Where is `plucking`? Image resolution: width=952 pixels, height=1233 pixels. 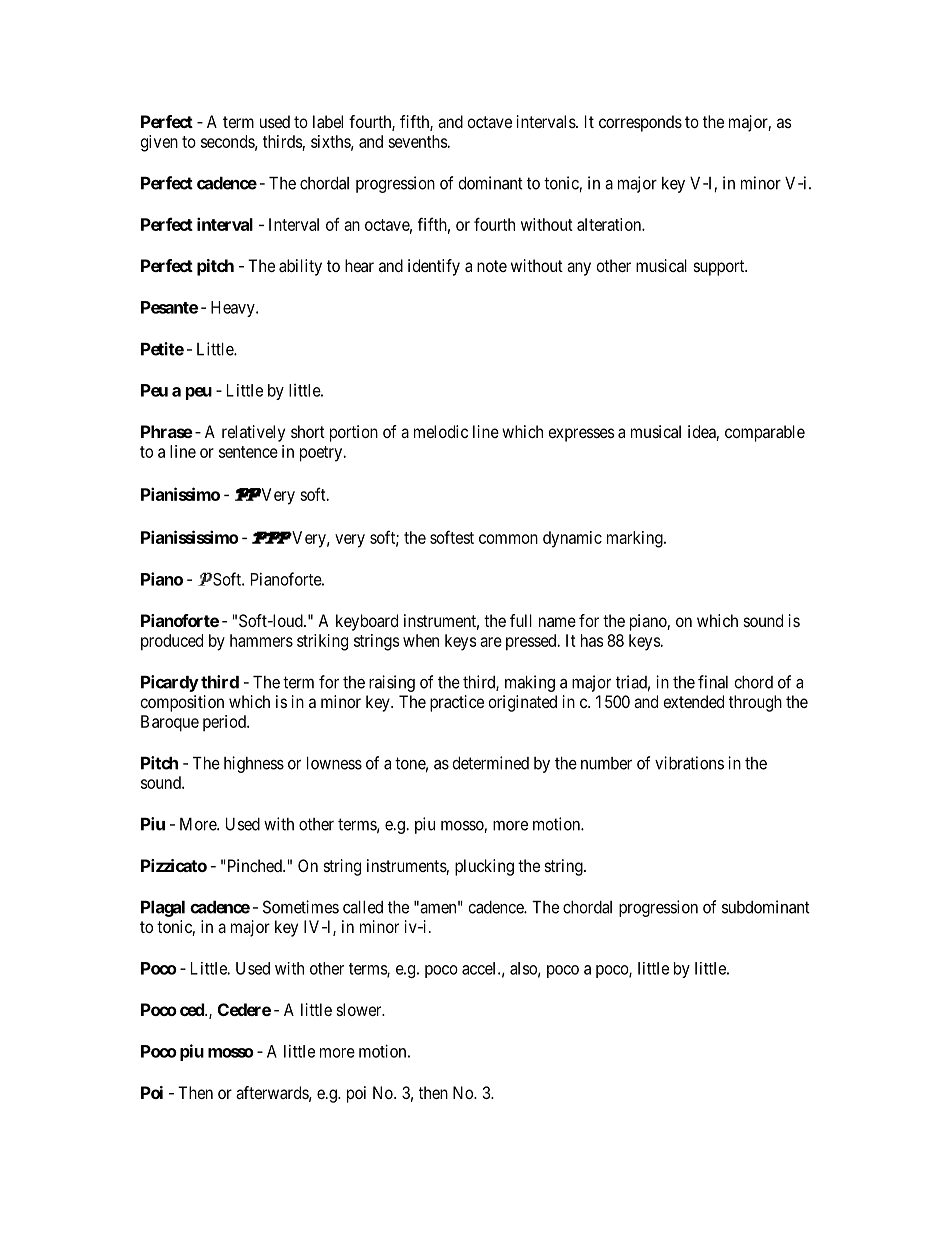
plucking is located at coordinates (484, 867).
